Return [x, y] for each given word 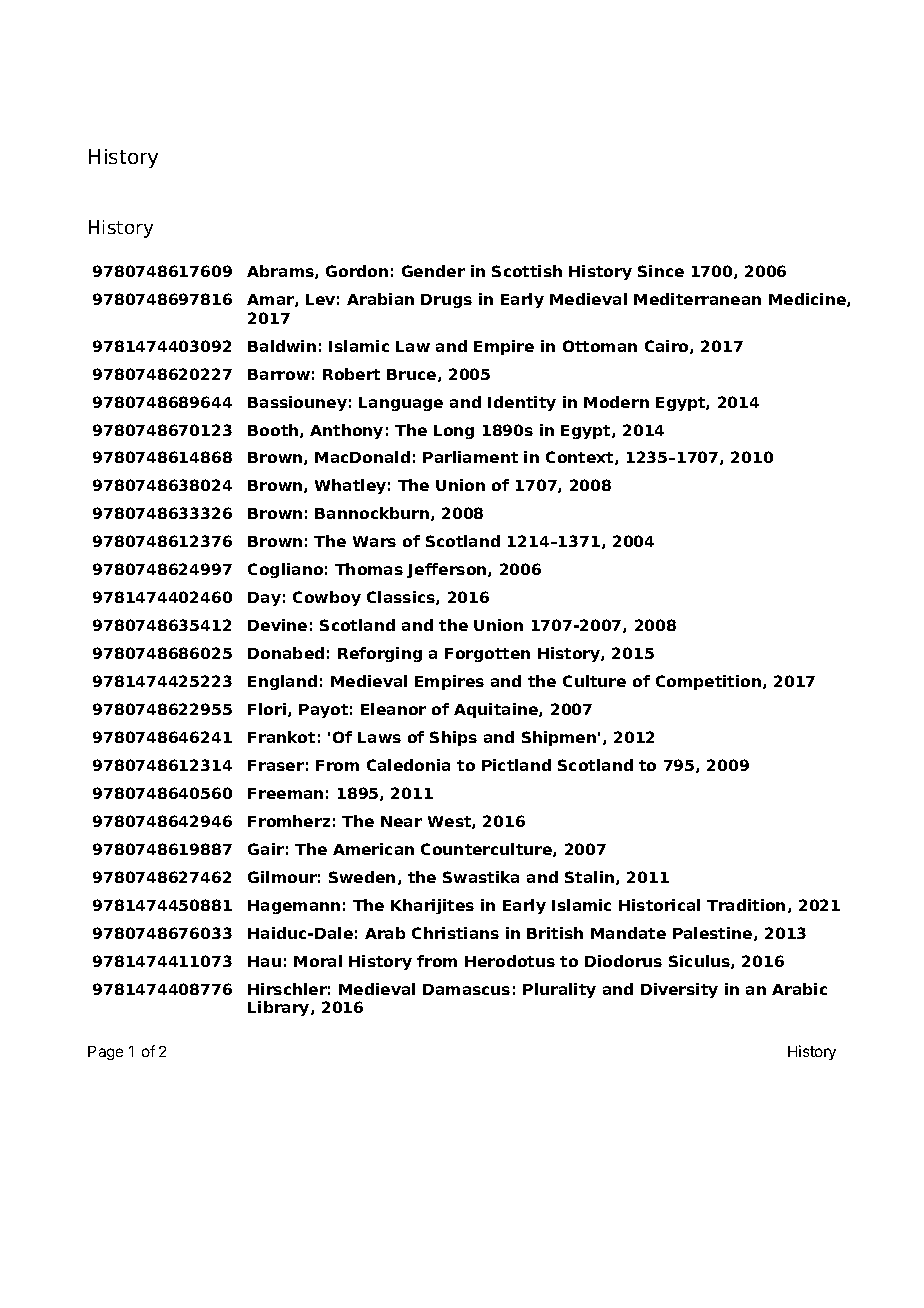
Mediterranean [697, 299]
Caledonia [408, 765]
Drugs [446, 301]
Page [105, 1053]
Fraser [276, 765]
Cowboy [327, 598]
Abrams [281, 272]
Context [581, 458]
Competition [708, 682]
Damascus [466, 989]
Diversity [679, 990]
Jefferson [448, 570]
